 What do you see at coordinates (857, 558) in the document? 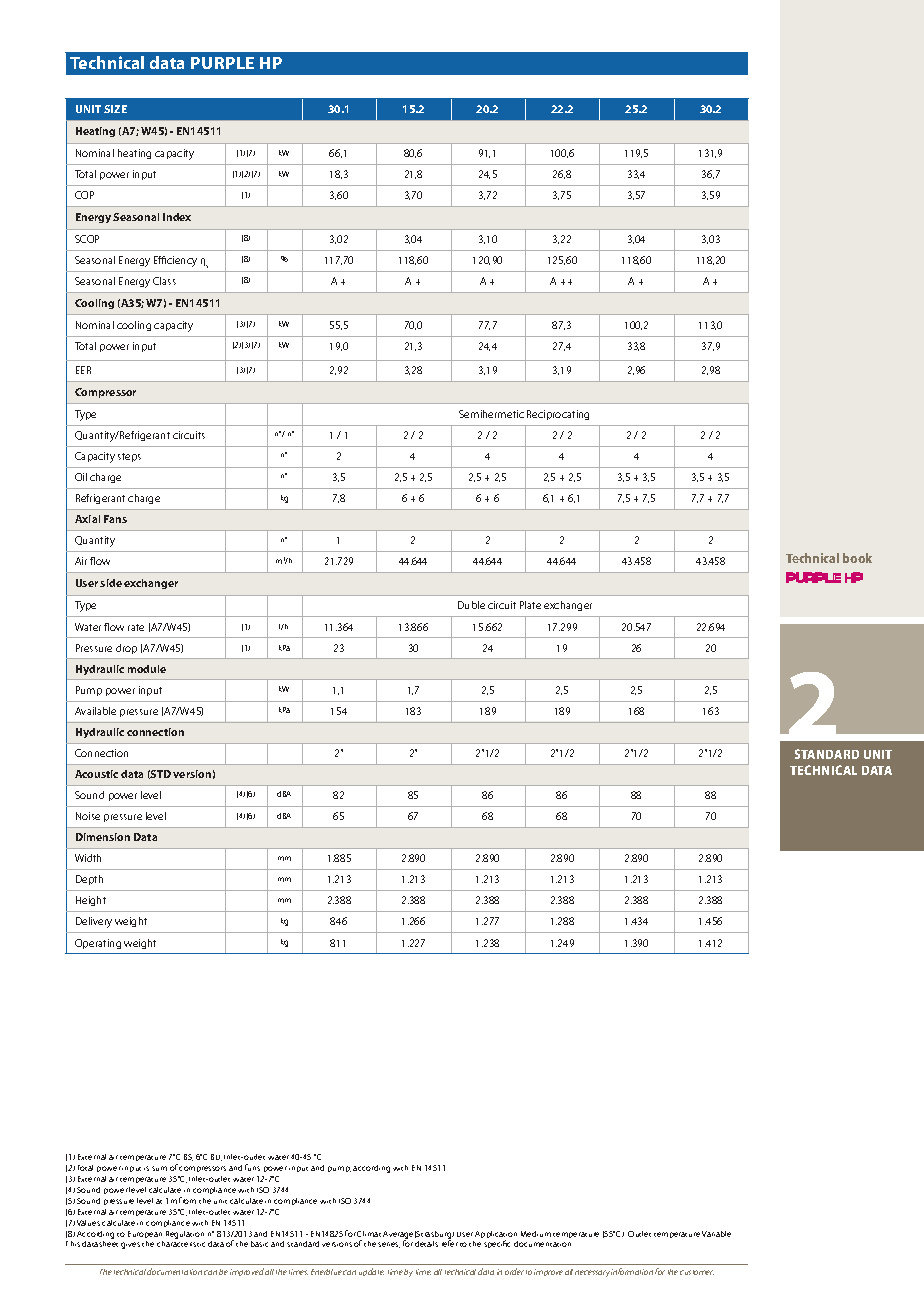
I see `book` at bounding box center [857, 558].
